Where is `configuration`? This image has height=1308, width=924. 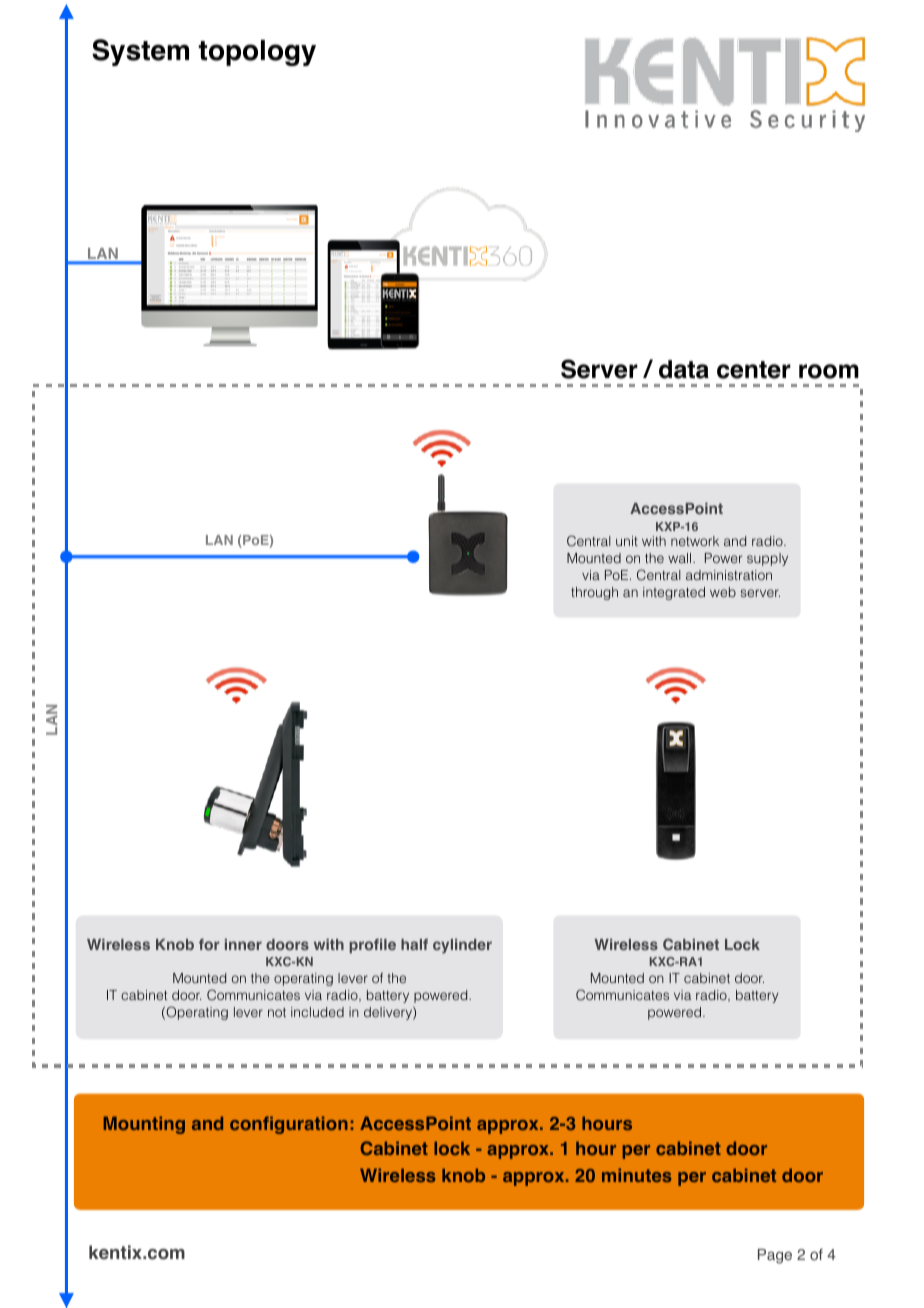 configuration is located at coordinates (289, 1125).
